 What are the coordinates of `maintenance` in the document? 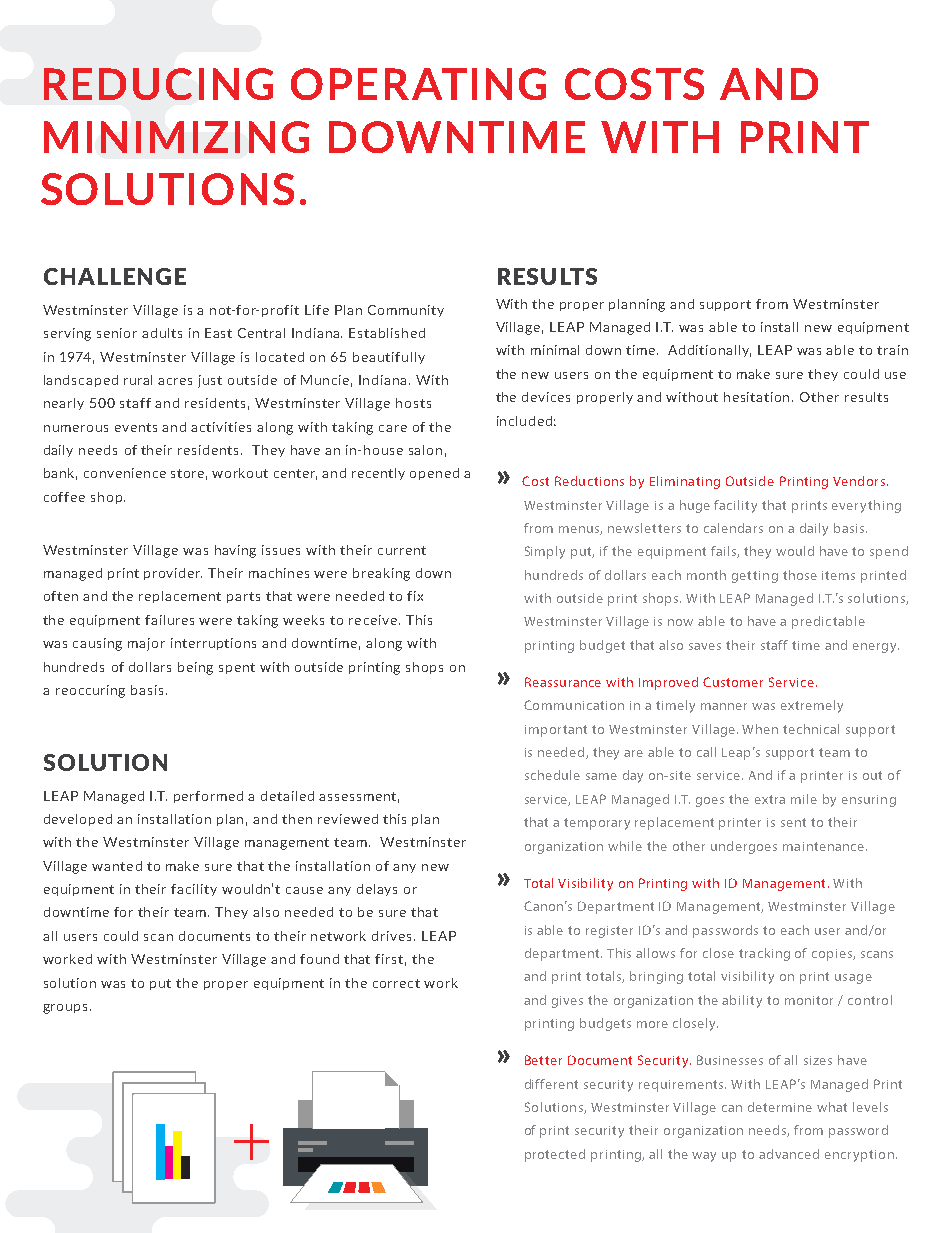 It's located at (825, 846).
